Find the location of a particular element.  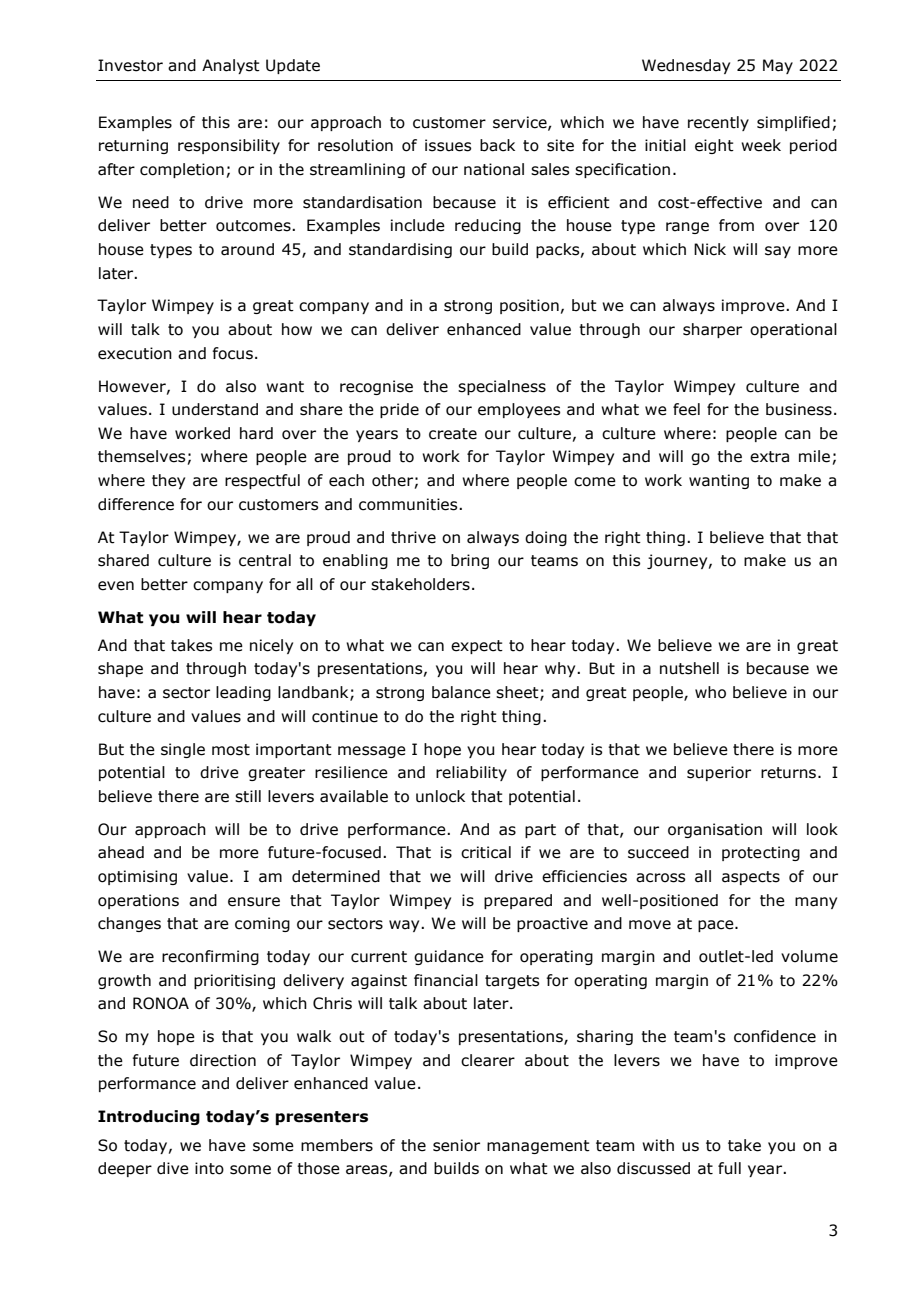

into is located at coordinates (209, 1168).
